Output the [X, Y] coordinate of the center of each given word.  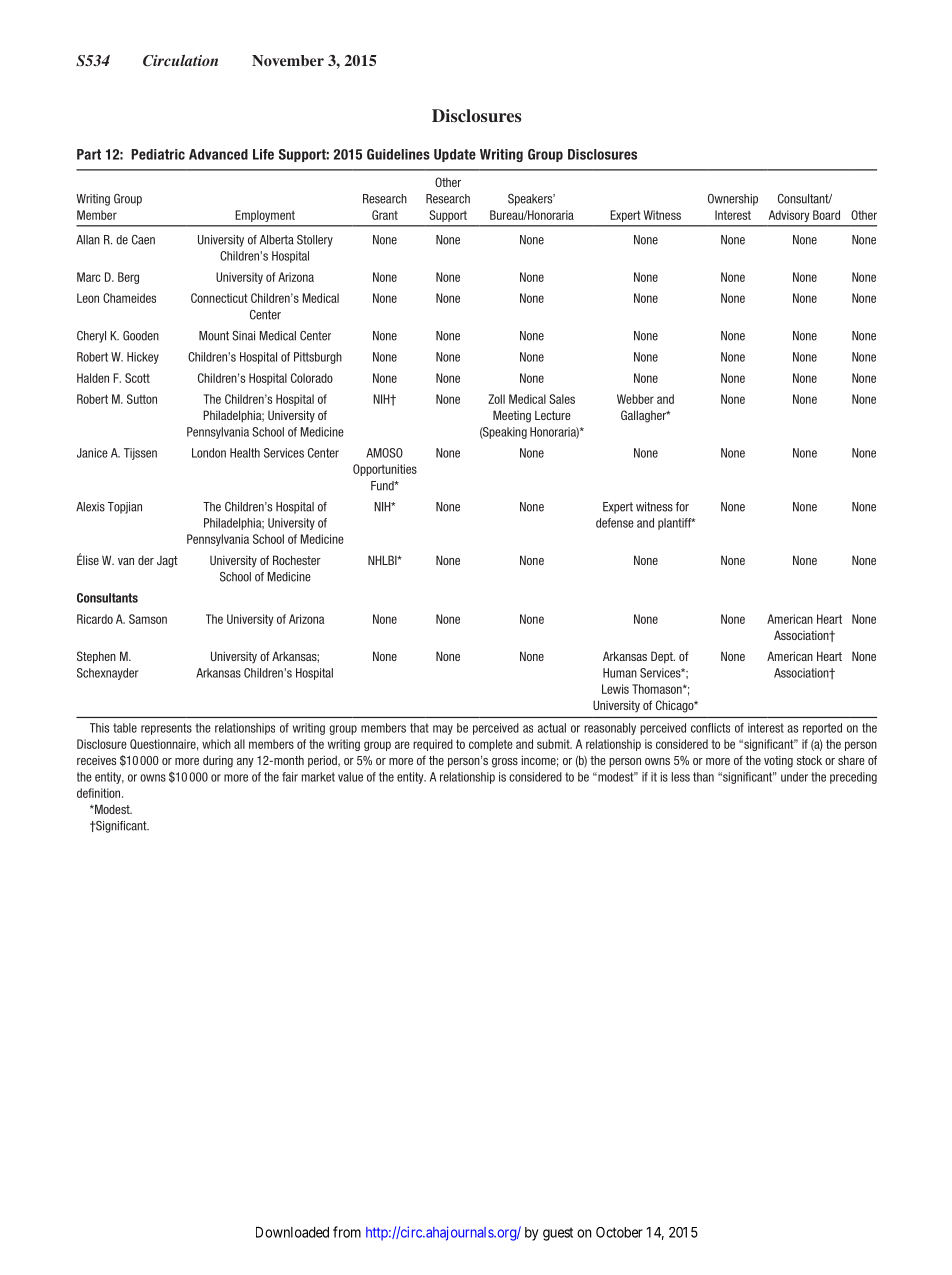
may [443, 730]
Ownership [733, 200]
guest [558, 1234]
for [682, 507]
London [209, 453]
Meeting [512, 416]
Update [455, 155]
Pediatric [158, 154]
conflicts [710, 728]
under [794, 777]
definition [100, 793]
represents [166, 729]
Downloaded [292, 1232]
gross [505, 763]
